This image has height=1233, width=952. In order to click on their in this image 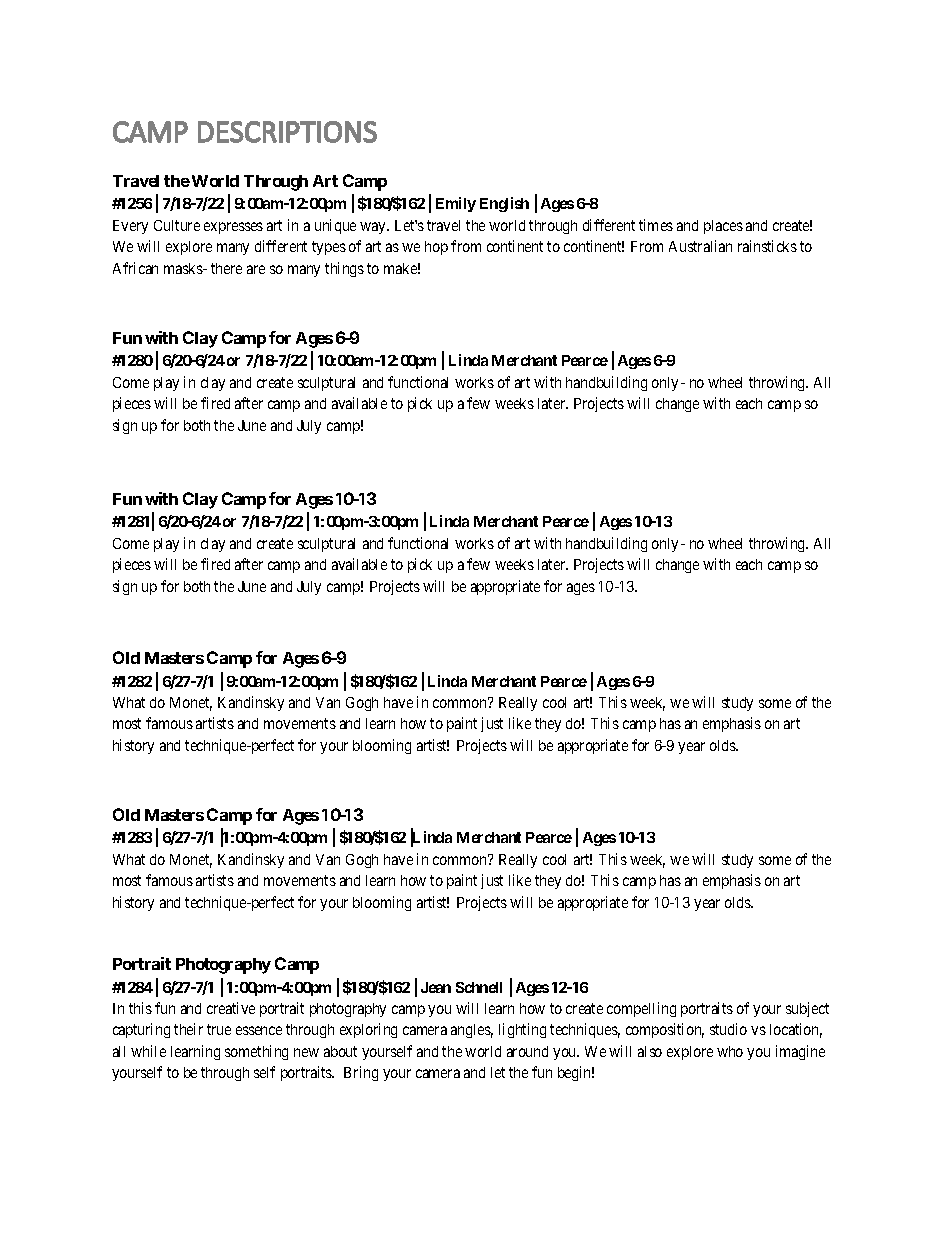, I will do `click(188, 1029)`.
